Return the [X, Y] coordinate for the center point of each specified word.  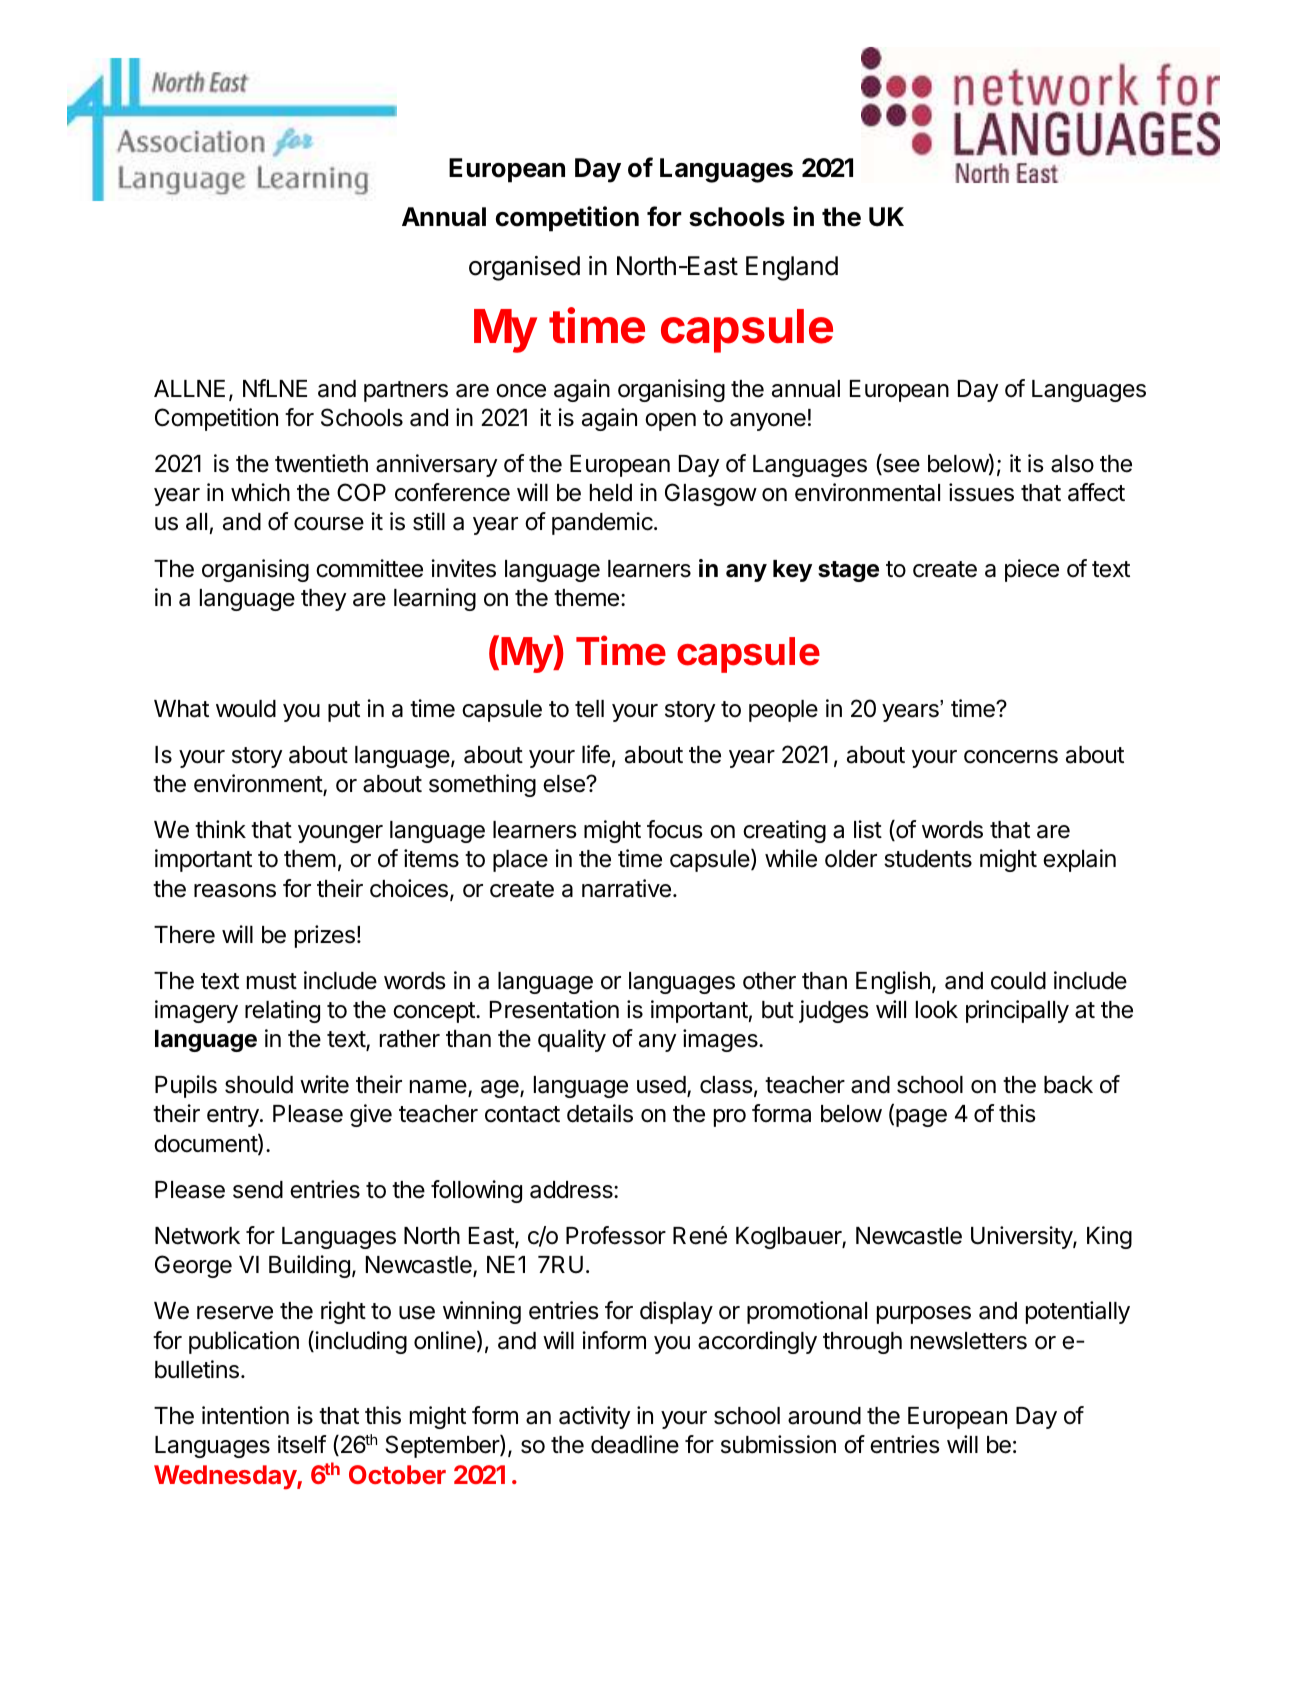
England [792, 268]
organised [524, 268]
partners [406, 391]
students [928, 859]
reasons [235, 891]
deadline [635, 1444]
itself [302, 1444]
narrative [626, 888]
